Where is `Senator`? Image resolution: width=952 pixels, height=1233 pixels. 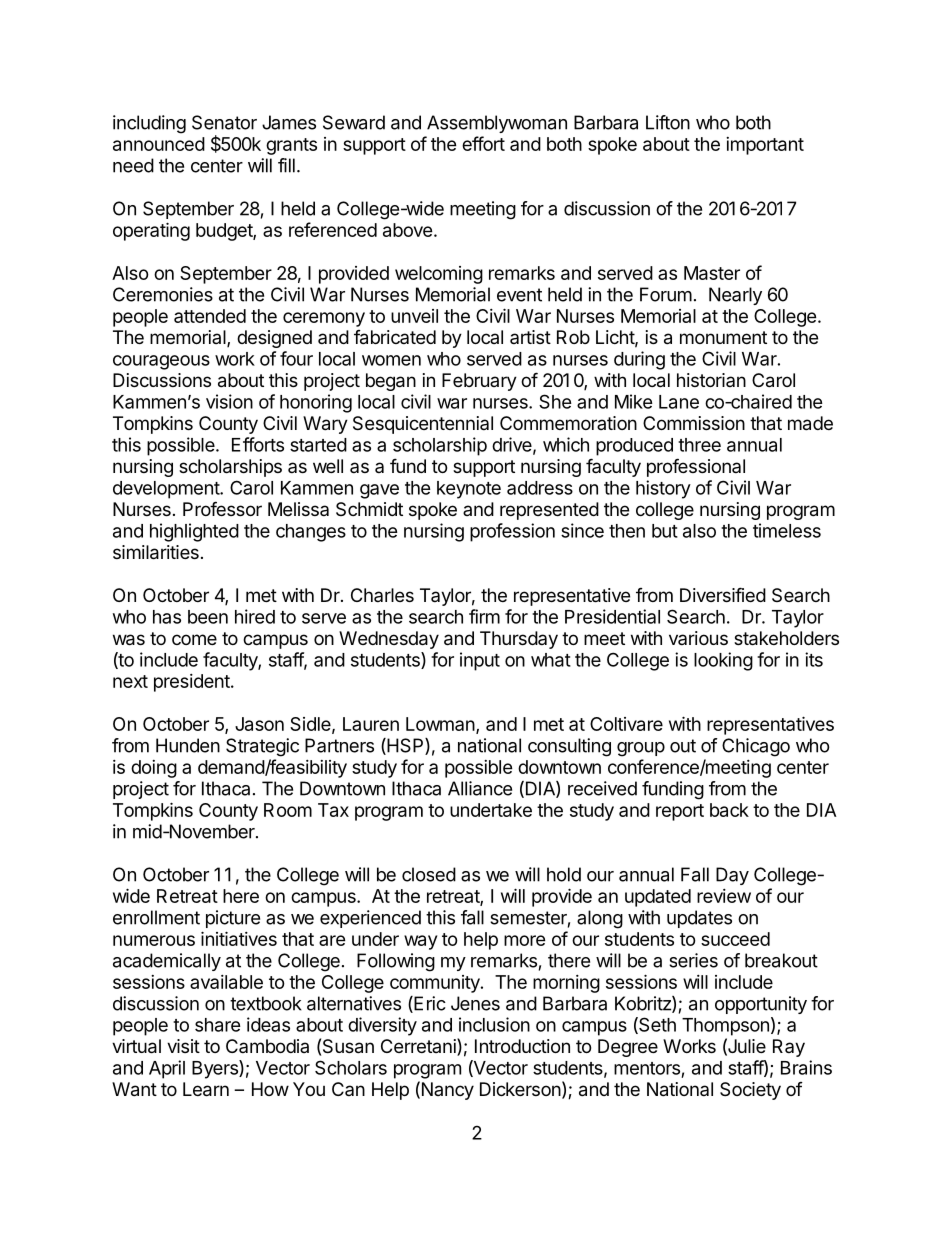 Senator is located at coordinates (224, 122).
